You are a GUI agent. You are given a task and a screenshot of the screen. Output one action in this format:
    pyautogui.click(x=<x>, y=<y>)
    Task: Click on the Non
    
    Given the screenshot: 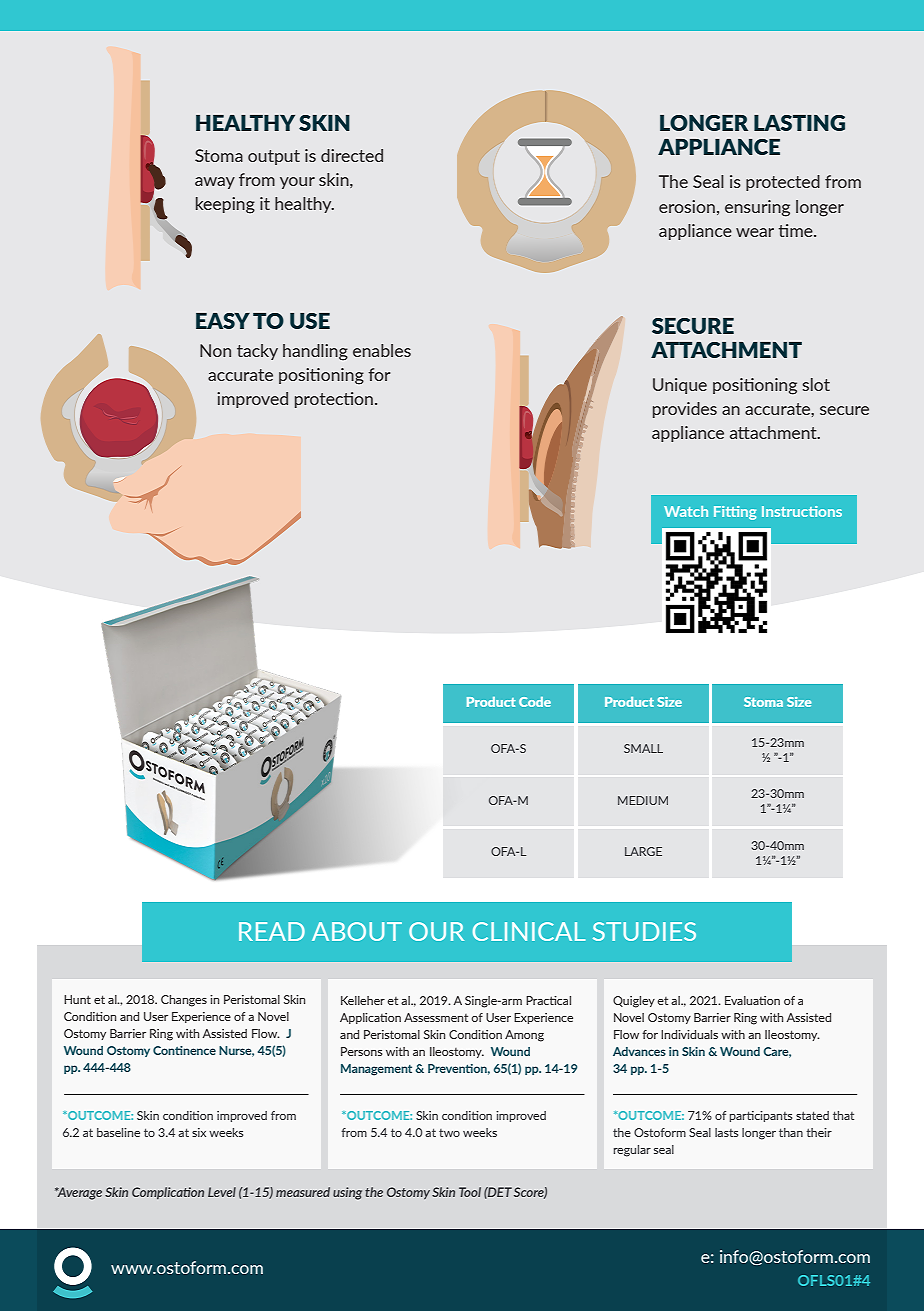 What is the action you would take?
    pyautogui.click(x=215, y=350)
